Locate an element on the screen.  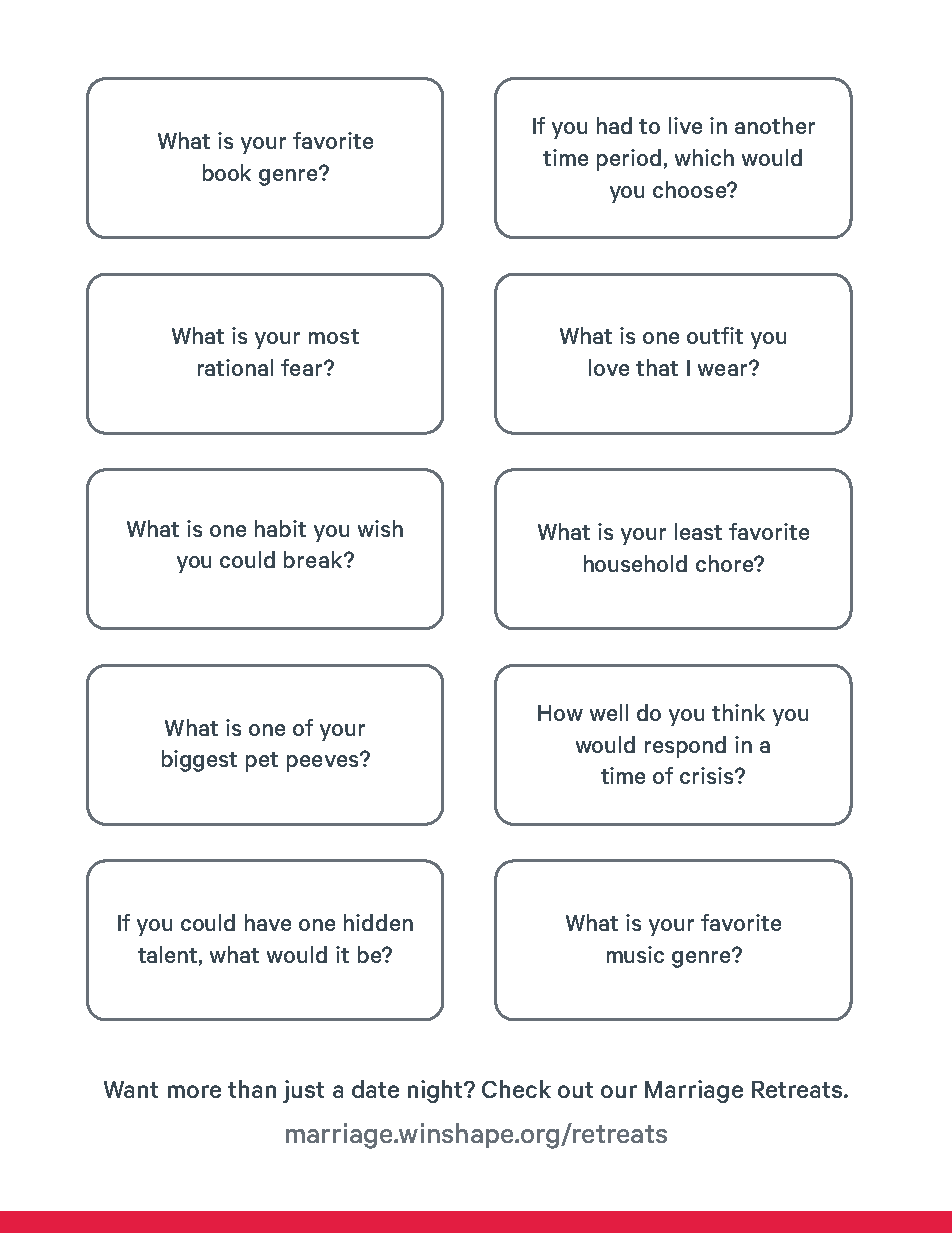
music is located at coordinates (635, 954).
